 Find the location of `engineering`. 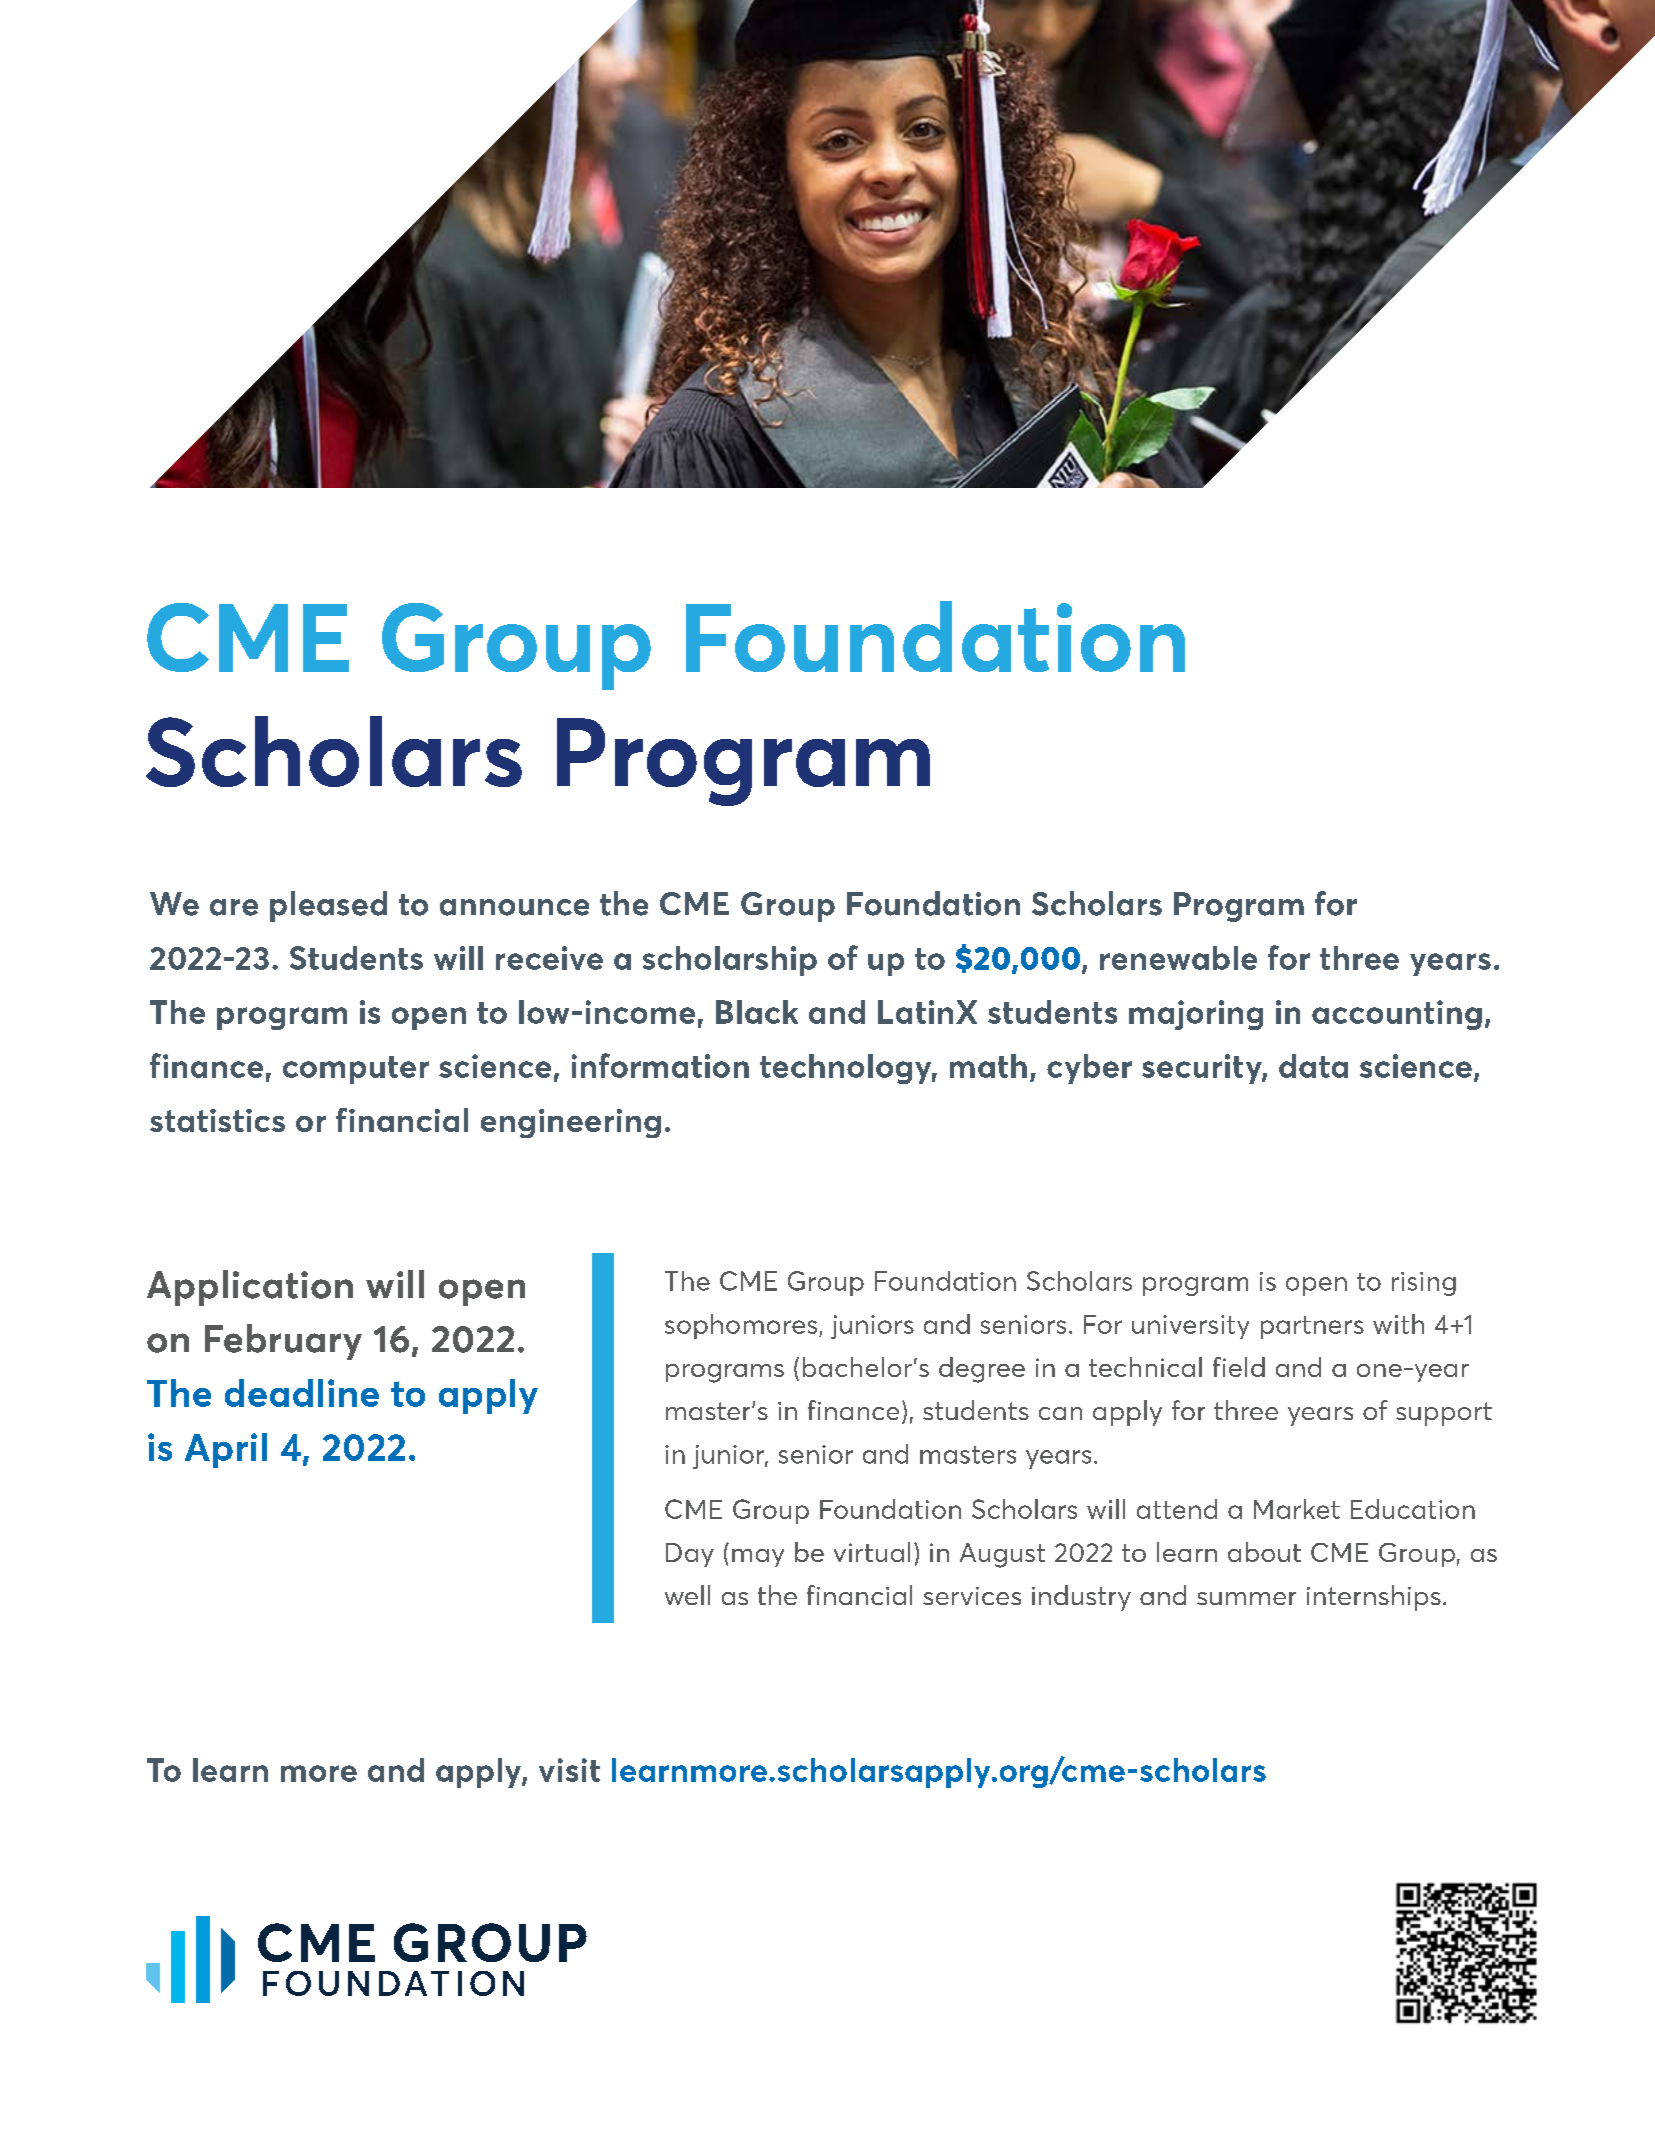

engineering is located at coordinates (571, 1123).
